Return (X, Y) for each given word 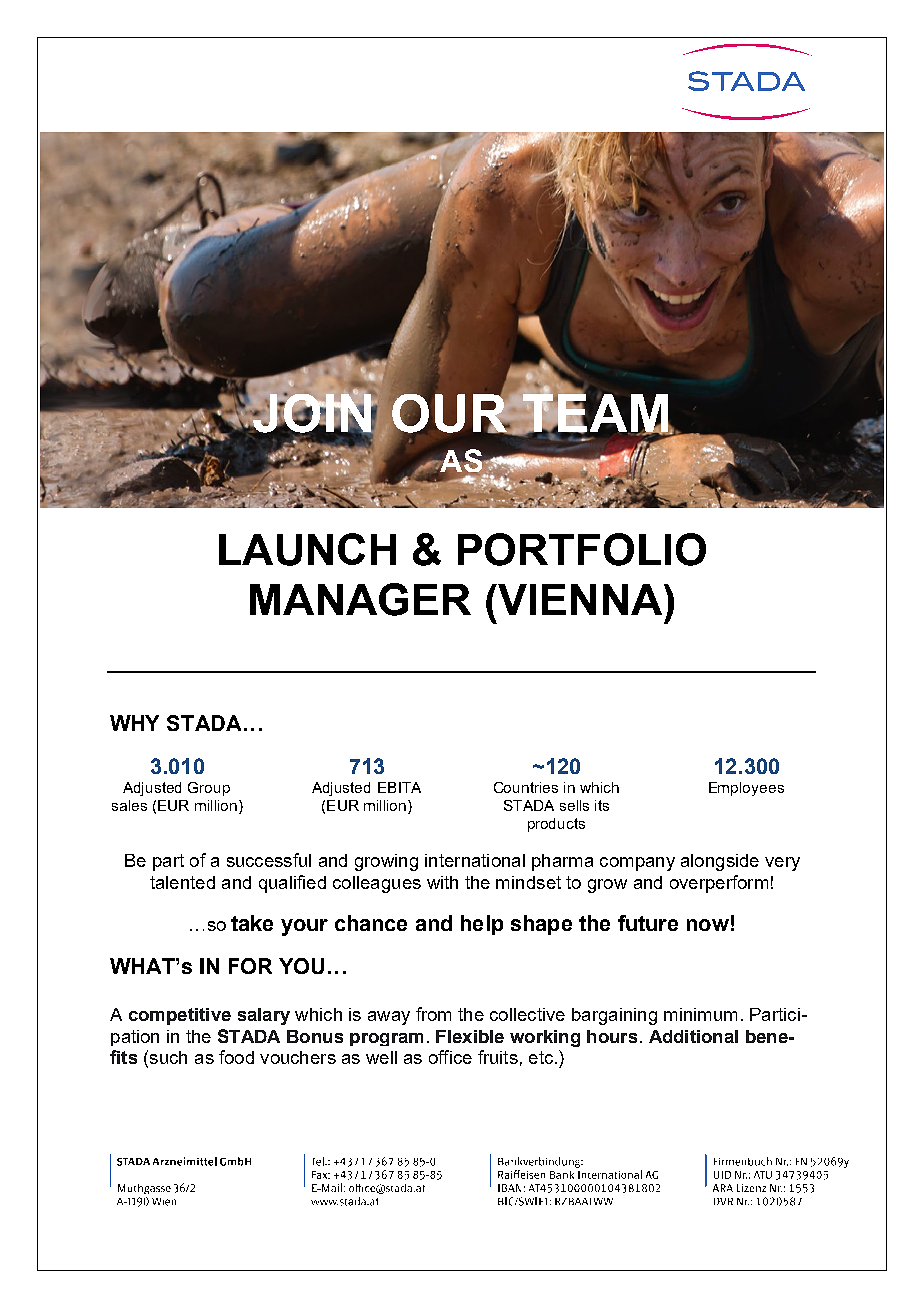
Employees (746, 789)
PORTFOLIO (582, 549)
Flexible (470, 1036)
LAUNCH (307, 549)
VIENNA (579, 599)
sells (574, 805)
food (236, 1057)
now (708, 925)
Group (209, 789)
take (252, 923)
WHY (134, 723)
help (482, 925)
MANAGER (360, 599)
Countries (526, 787)
